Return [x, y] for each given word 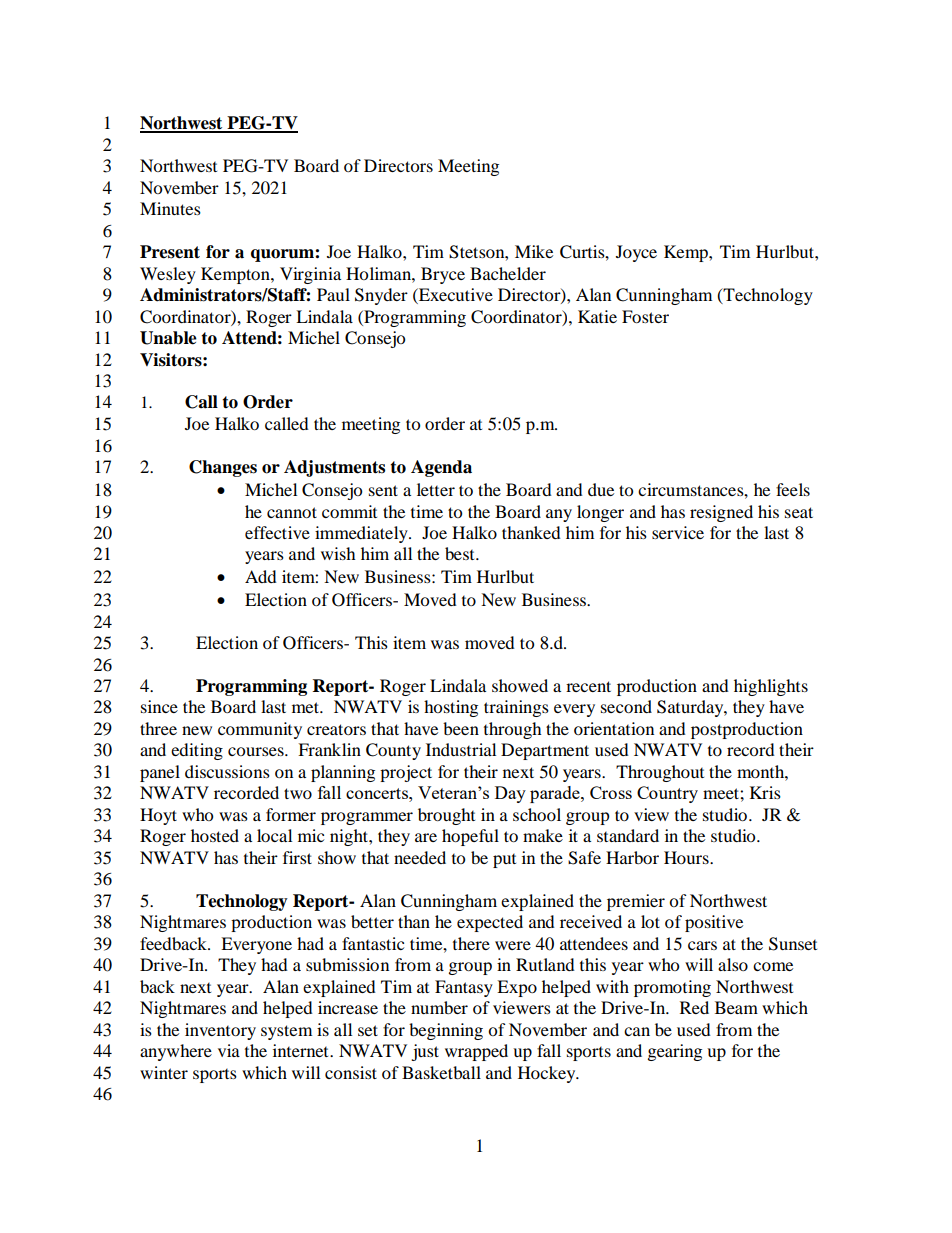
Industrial [461, 749]
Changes [223, 468]
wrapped [476, 1052]
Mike [534, 251]
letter [436, 489]
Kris [765, 792]
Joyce [636, 253]
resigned [721, 513]
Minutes [170, 208]
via [229, 1050]
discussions [227, 771]
